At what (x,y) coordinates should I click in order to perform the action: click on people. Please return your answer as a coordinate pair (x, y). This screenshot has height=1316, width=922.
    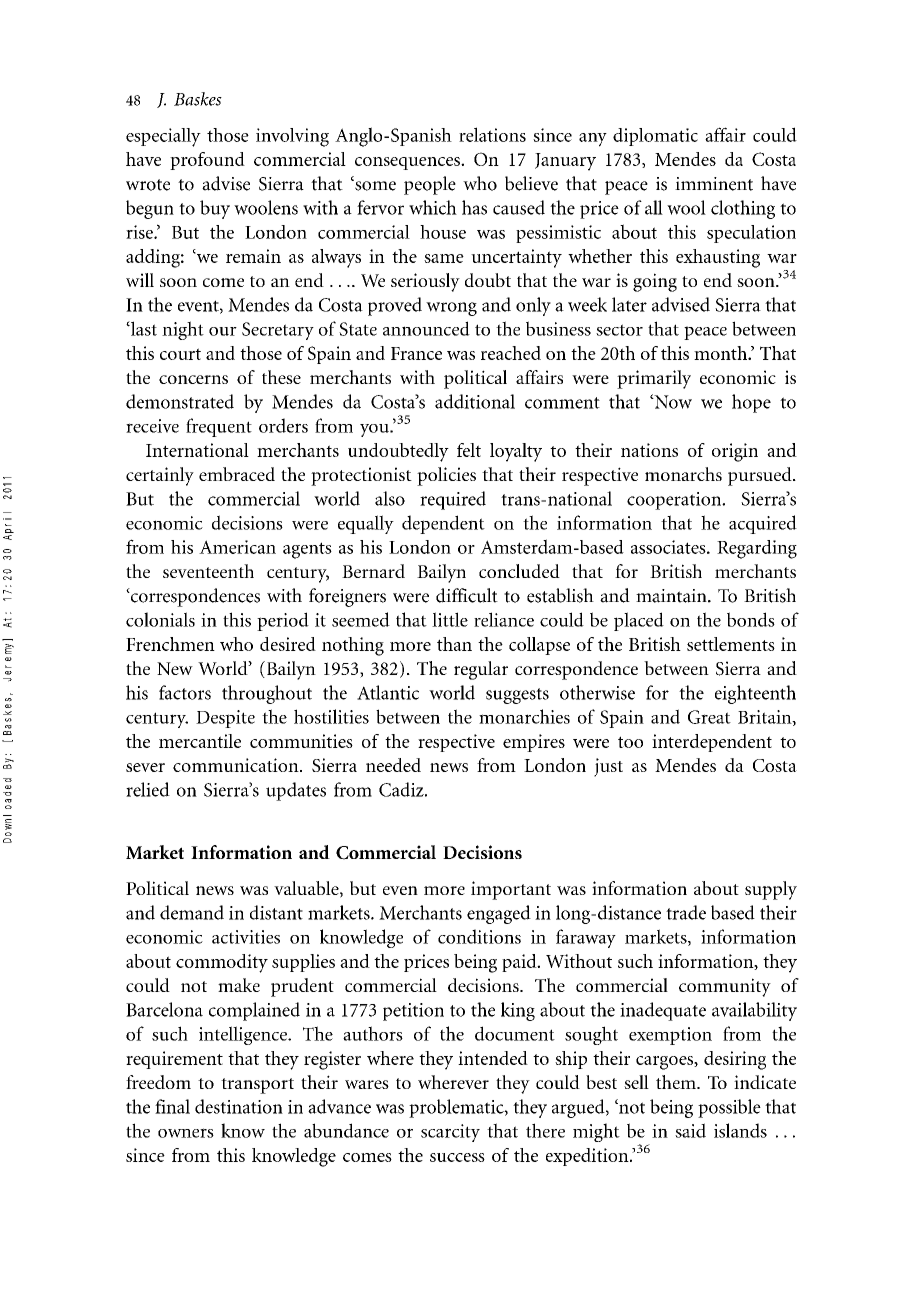
    Looking at the image, I should click on (430, 185).
